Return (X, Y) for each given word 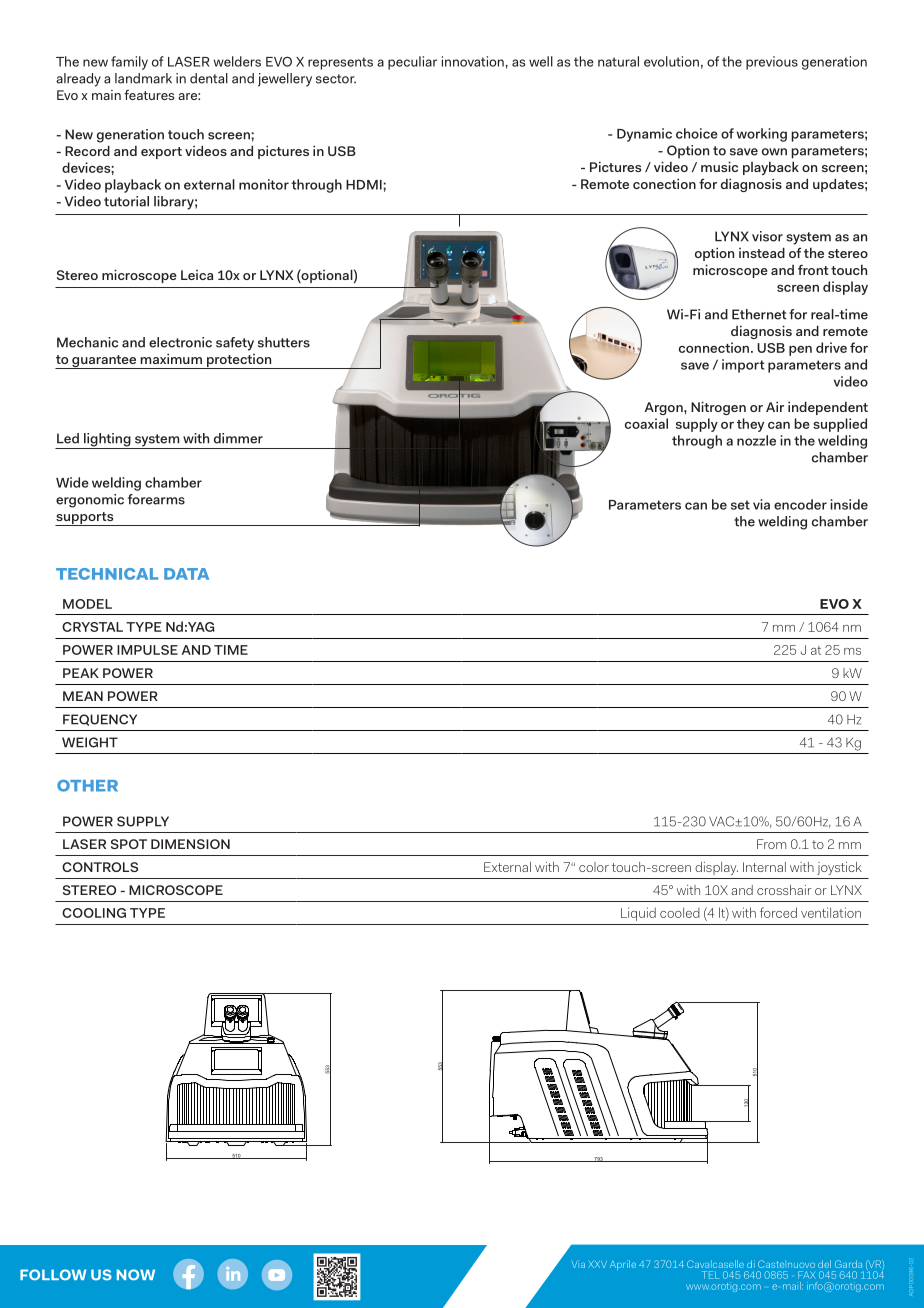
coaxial (646, 423)
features (149, 94)
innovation (473, 61)
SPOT (129, 844)
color (594, 867)
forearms (156, 499)
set (740, 505)
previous (772, 63)
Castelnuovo (786, 1264)
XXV (597, 1264)
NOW (136, 1275)
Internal (764, 867)
